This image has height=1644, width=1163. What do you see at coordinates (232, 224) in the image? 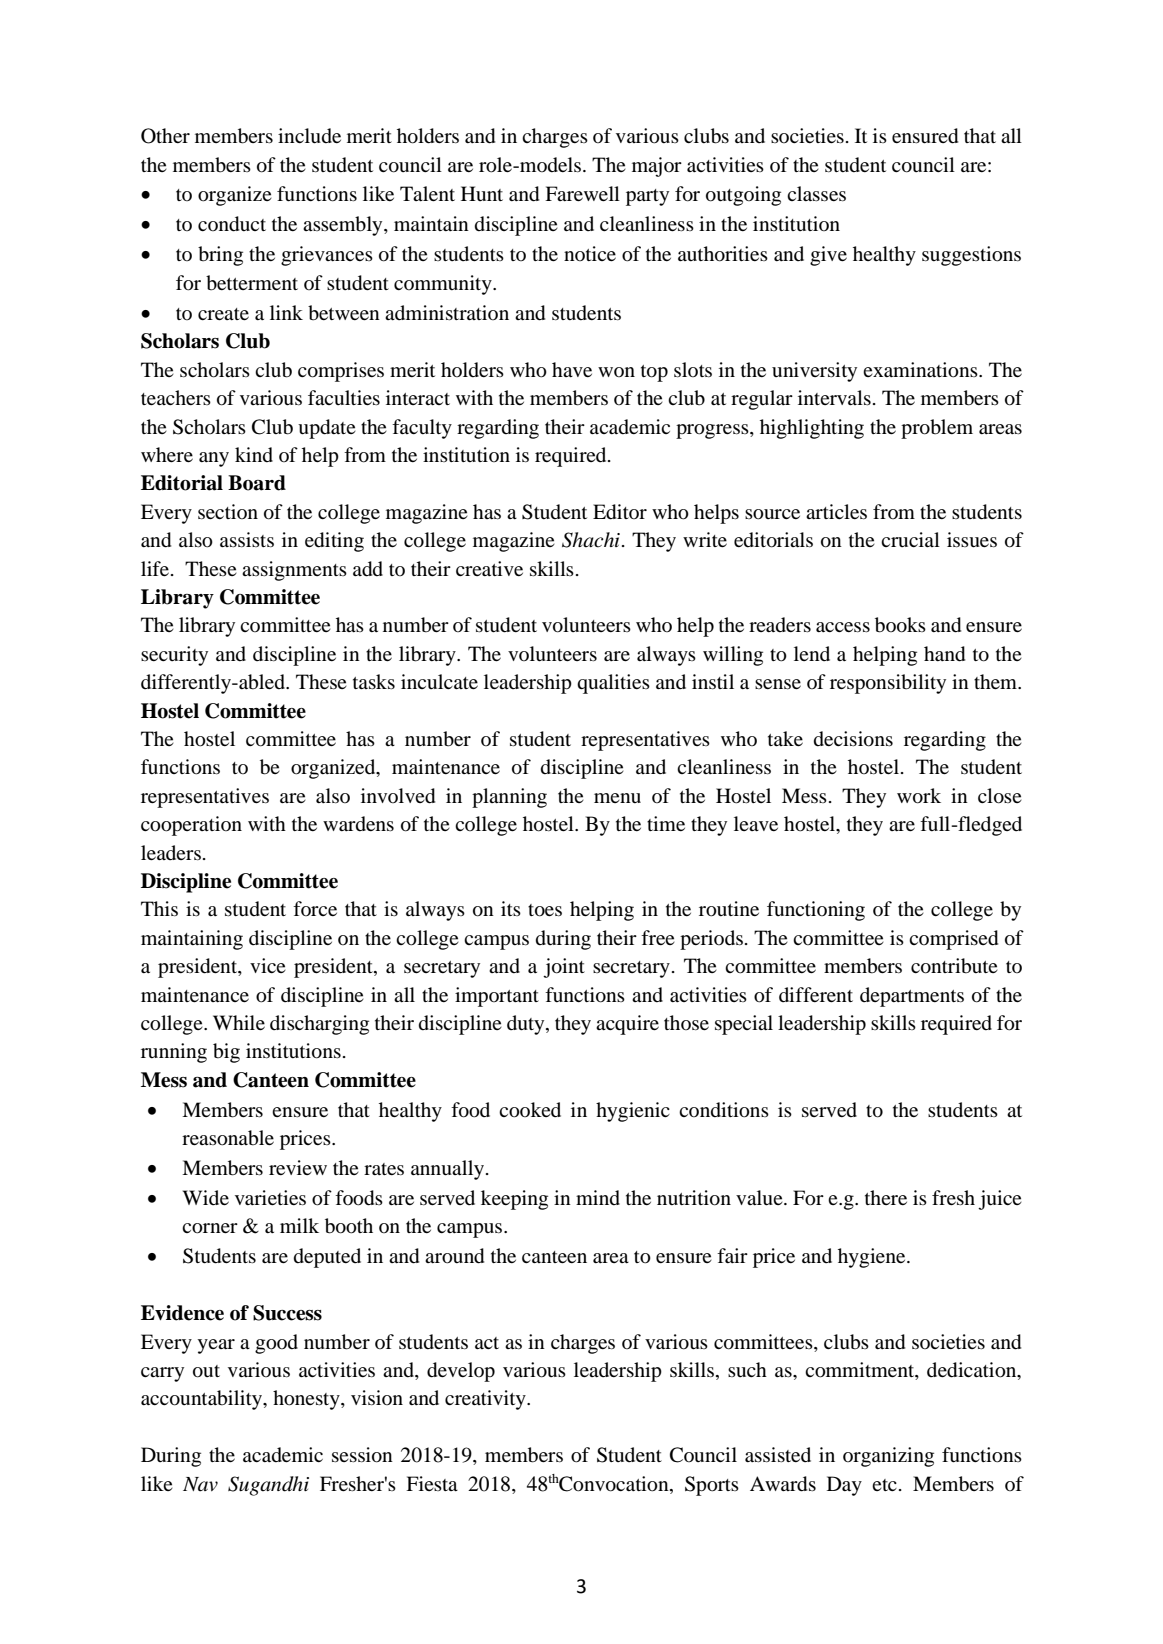
I see `conduct` at bounding box center [232, 224].
